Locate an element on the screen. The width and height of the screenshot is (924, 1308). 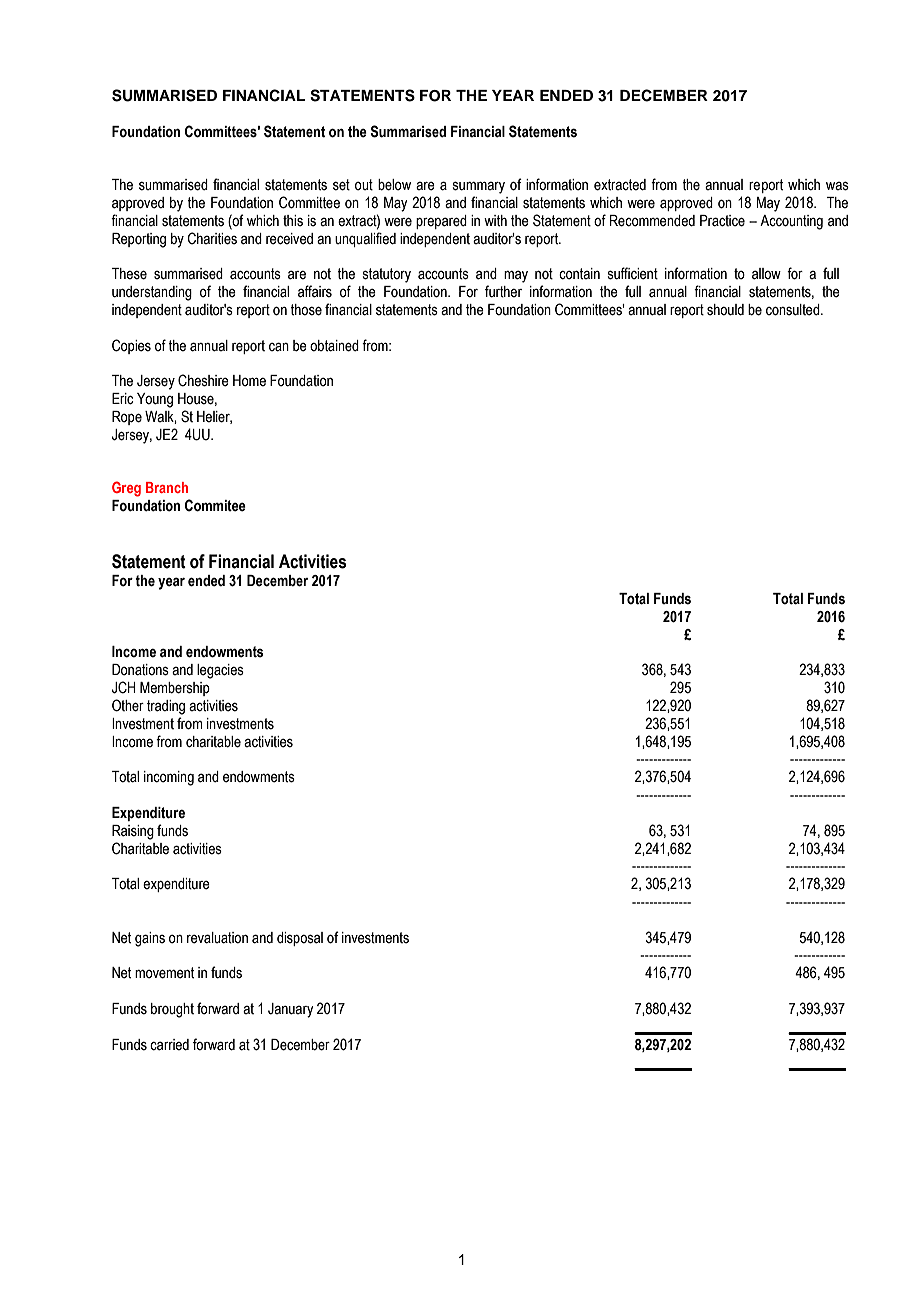
Charities is located at coordinates (212, 238).
